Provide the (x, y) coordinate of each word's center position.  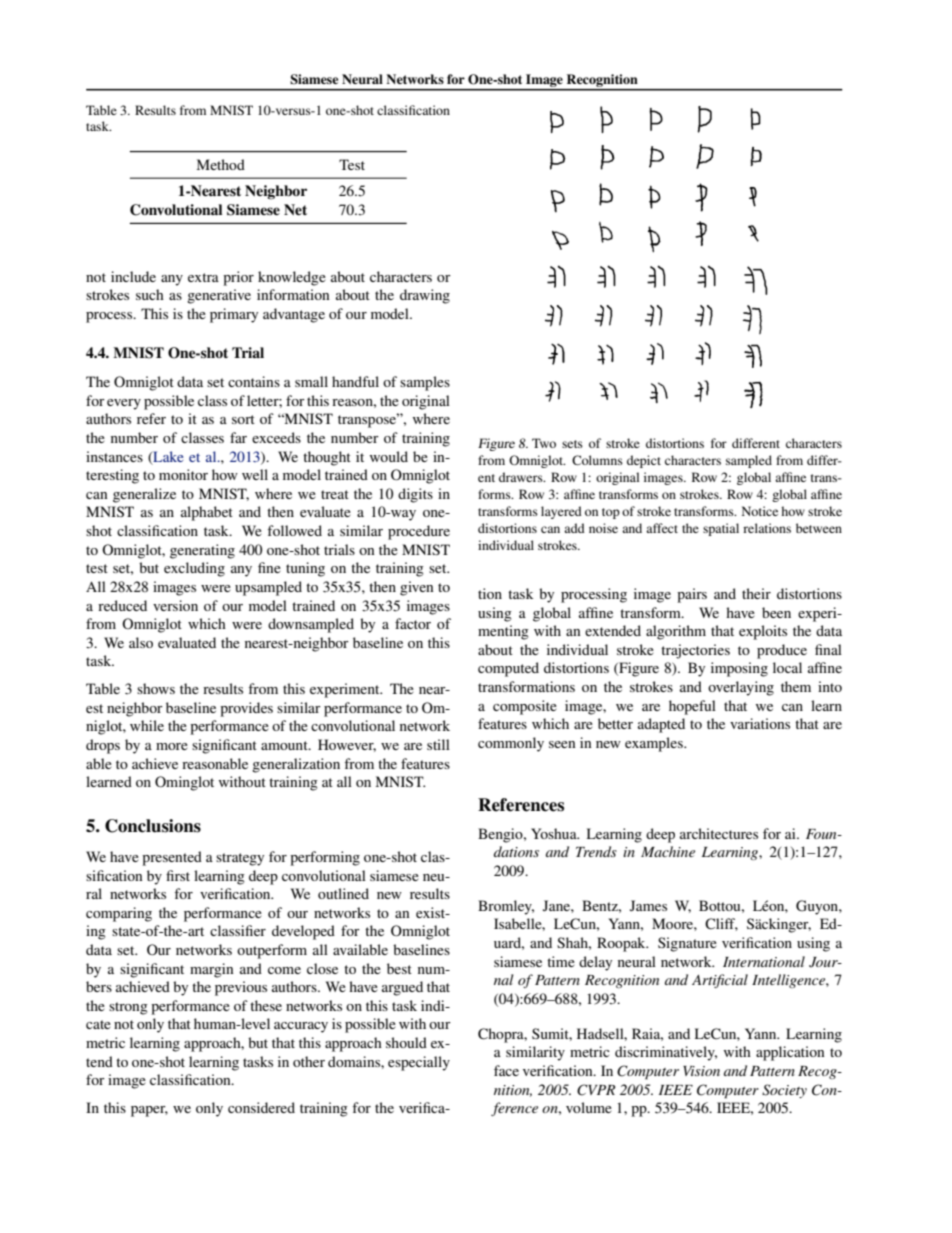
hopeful (692, 707)
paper (149, 1111)
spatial (721, 529)
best (399, 968)
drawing (425, 296)
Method (221, 164)
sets (572, 444)
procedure (419, 532)
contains (254, 381)
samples (425, 383)
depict (644, 461)
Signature (687, 944)
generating (202, 551)
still (438, 744)
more (172, 746)
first (178, 875)
